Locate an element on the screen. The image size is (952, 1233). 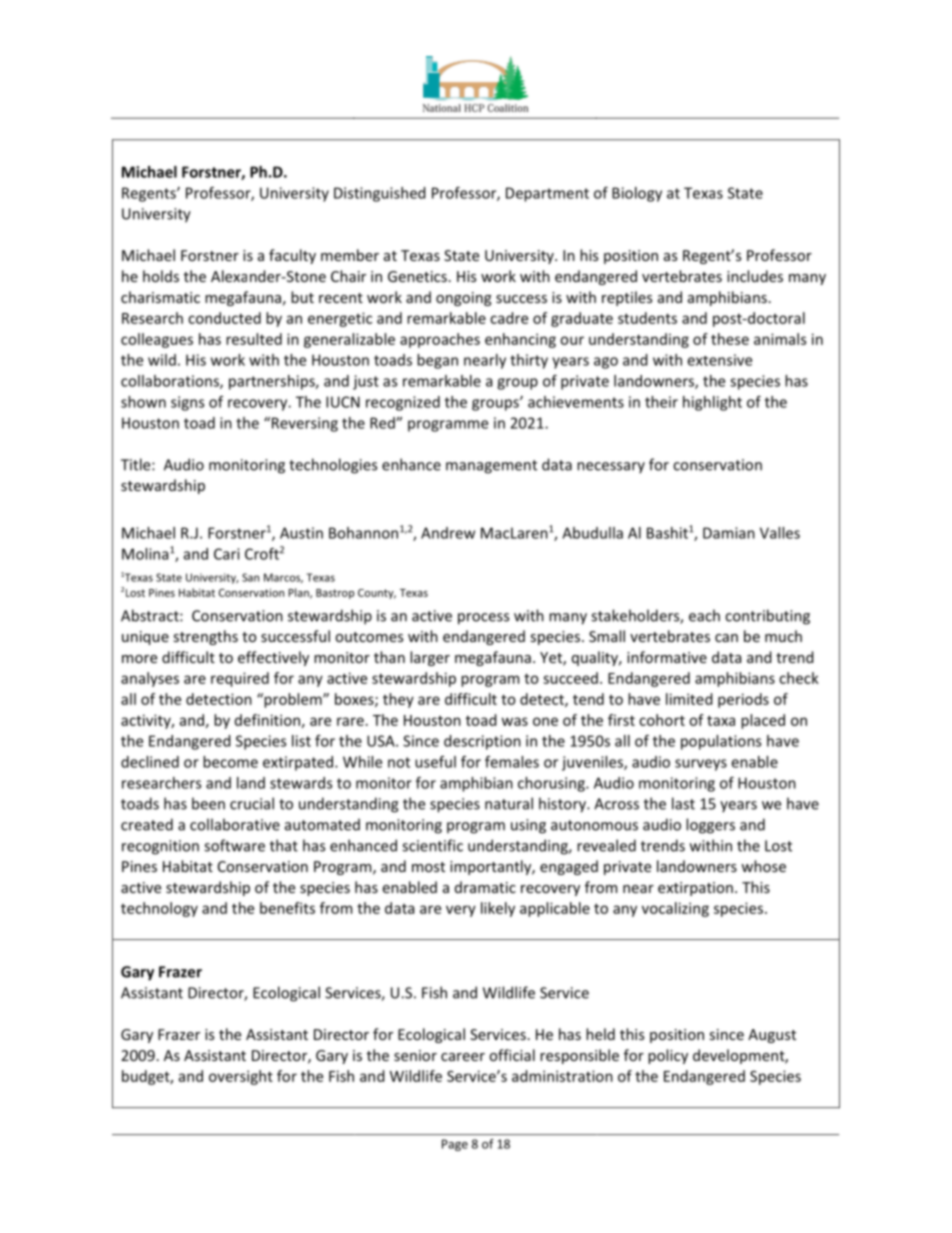
oversight is located at coordinates (241, 1077).
